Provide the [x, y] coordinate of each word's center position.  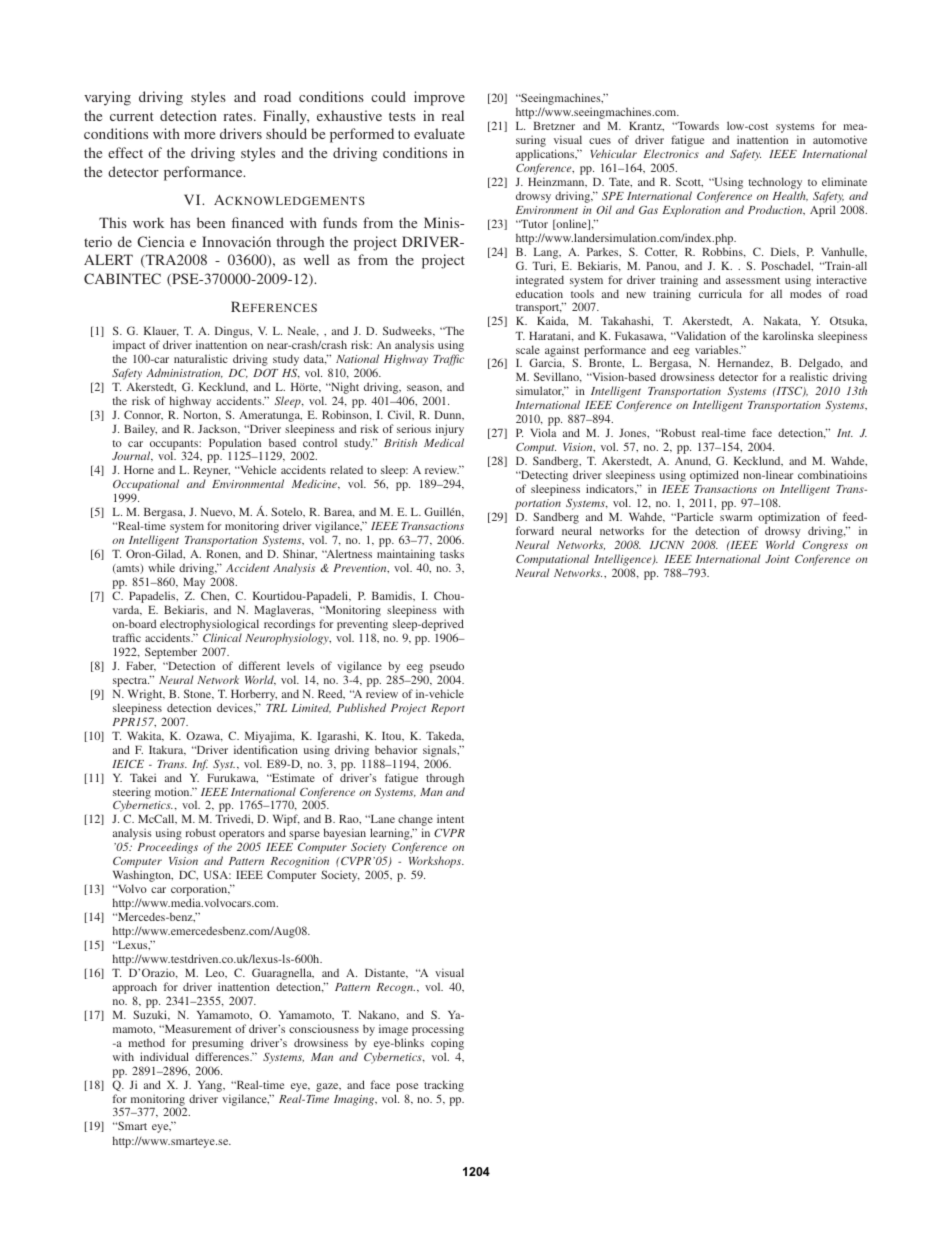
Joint [777, 559]
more [199, 135]
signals [441, 751]
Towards [697, 126]
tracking [444, 1086]
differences [223, 1056]
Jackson [219, 429]
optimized [714, 476]
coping [447, 1044]
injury [449, 430]
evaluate [439, 133]
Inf [200, 765]
